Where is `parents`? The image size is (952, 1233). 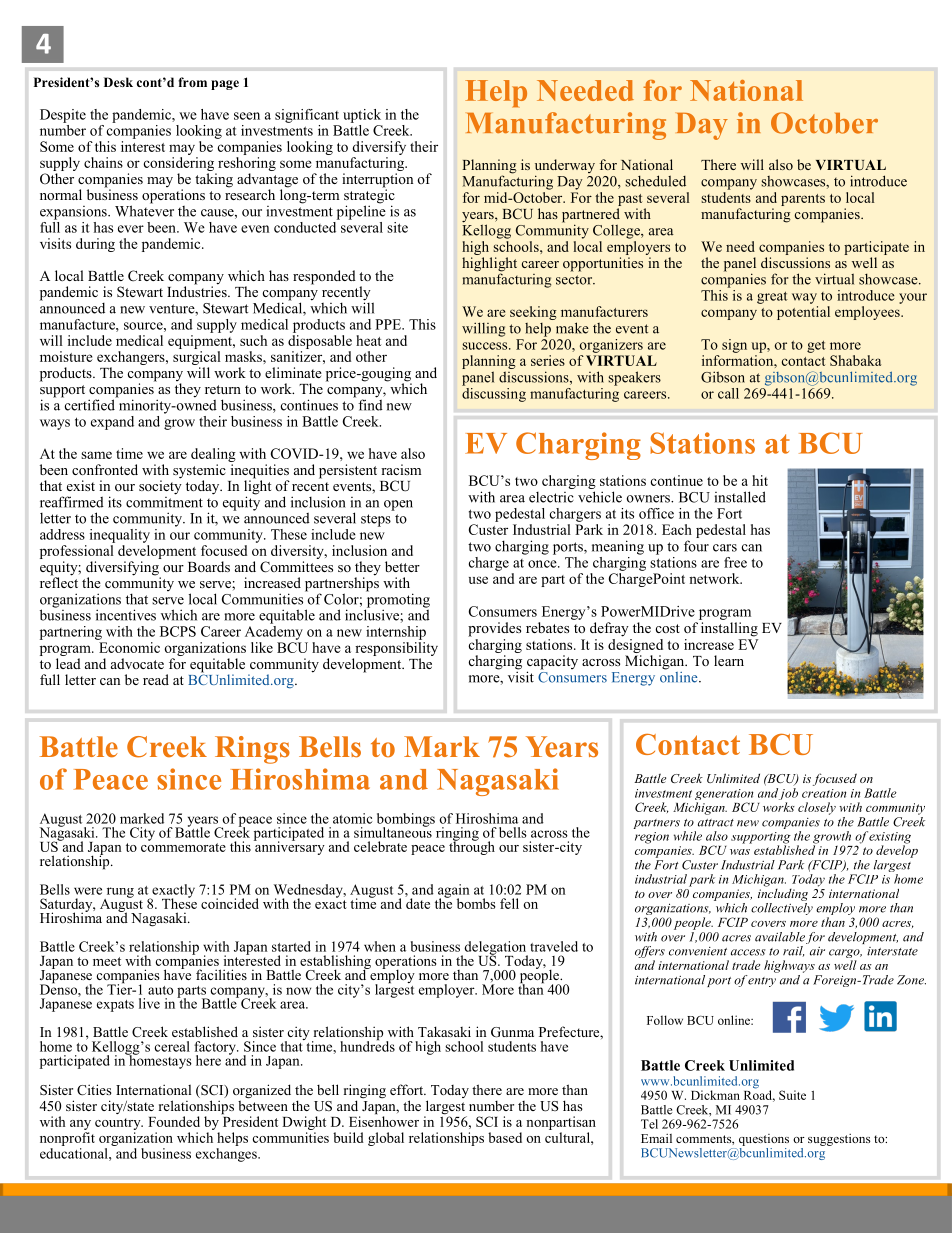
parents is located at coordinates (803, 200).
